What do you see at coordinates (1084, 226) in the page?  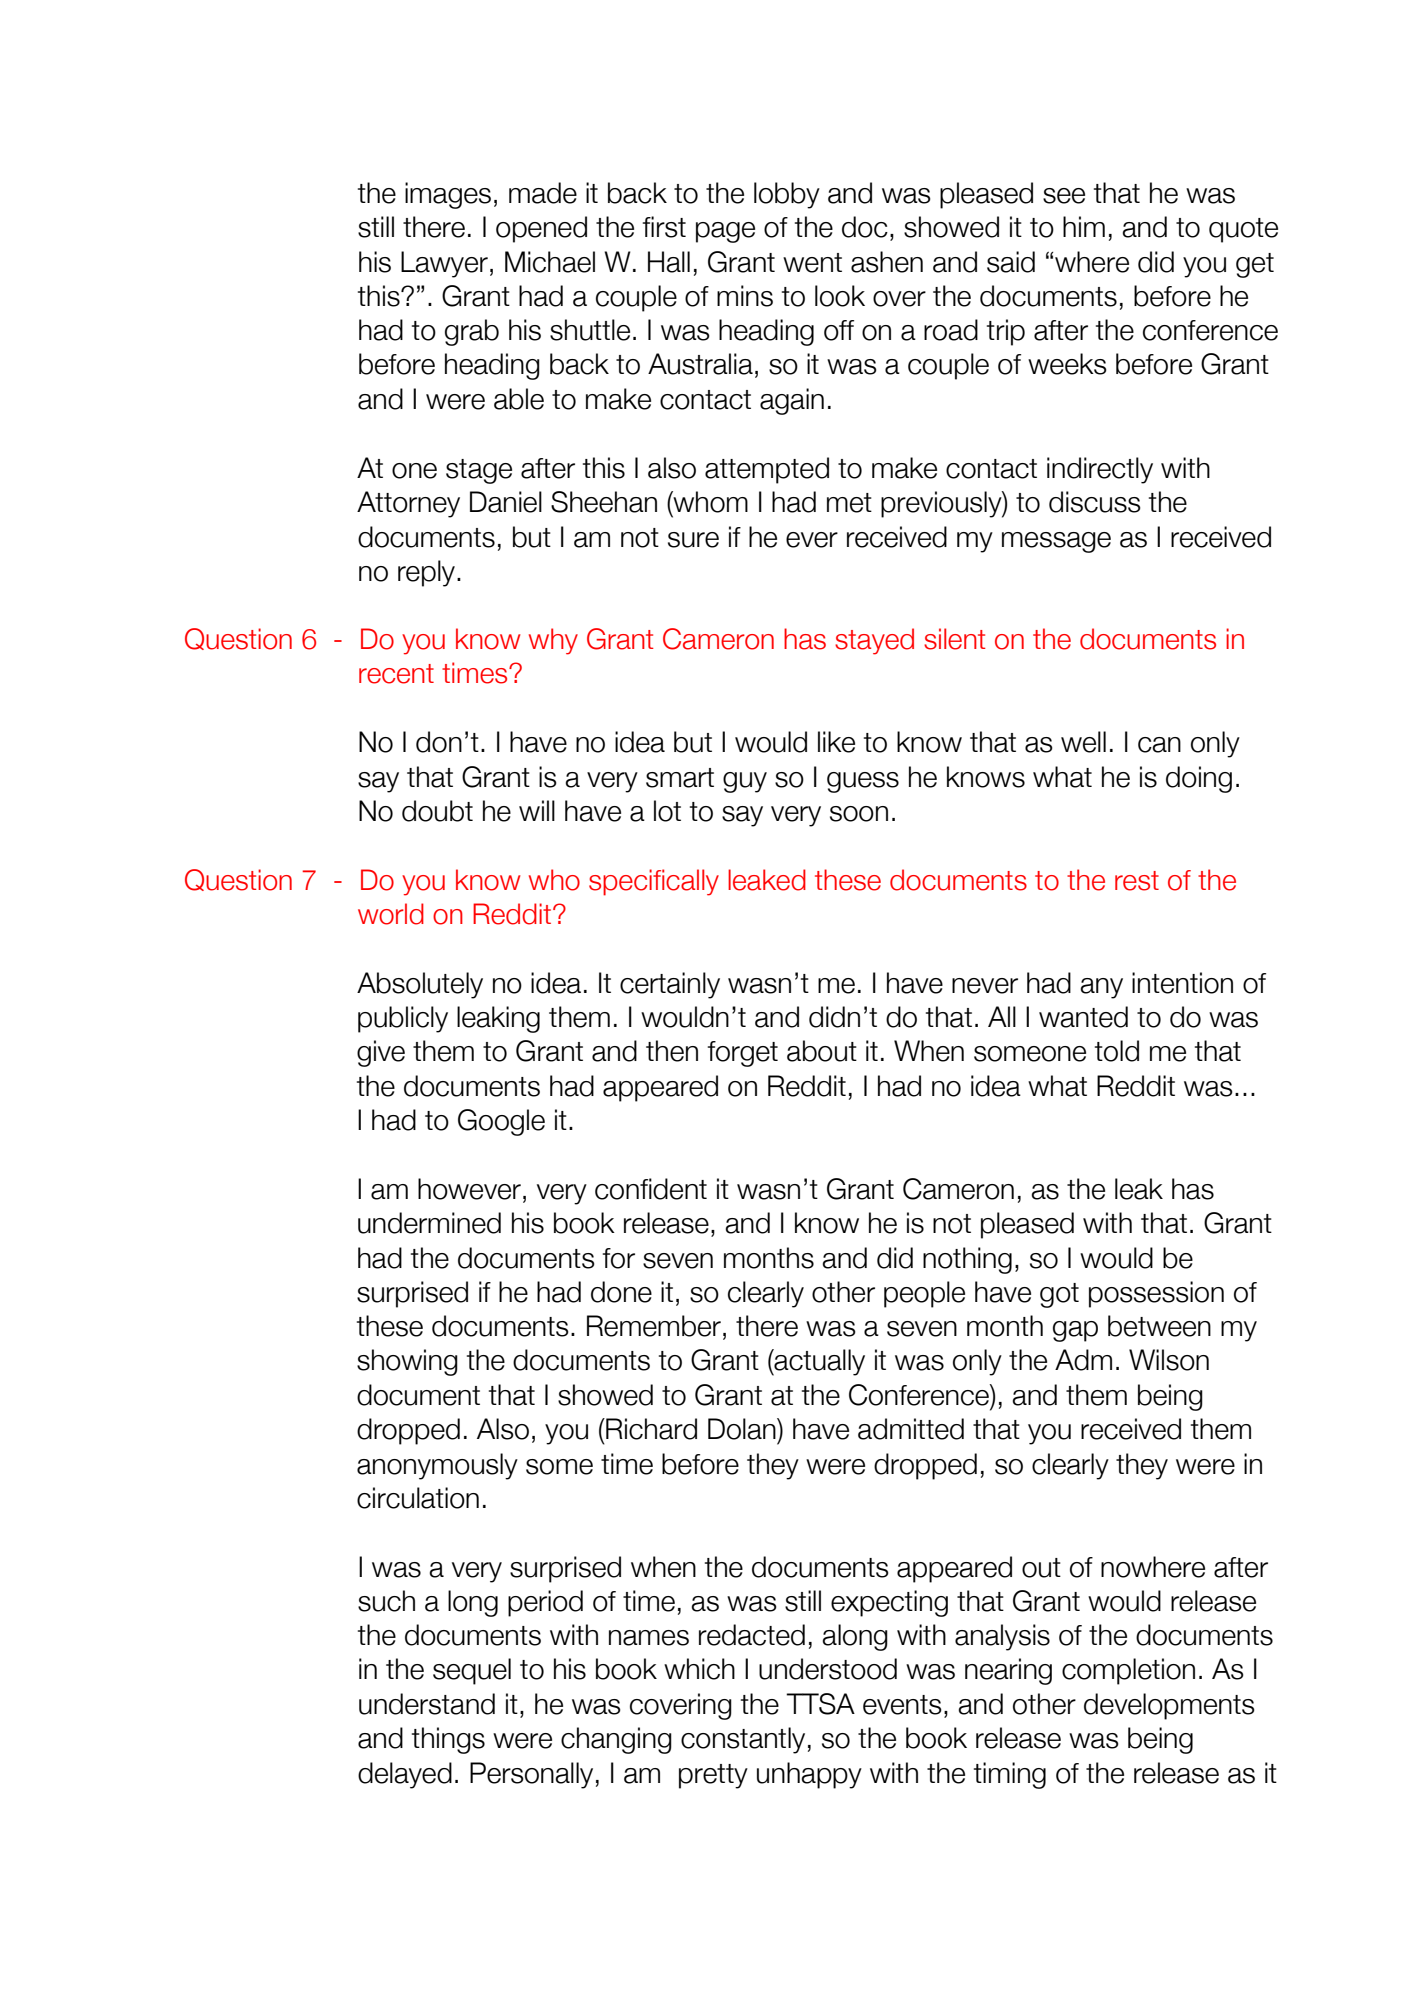 I see `him` at bounding box center [1084, 226].
